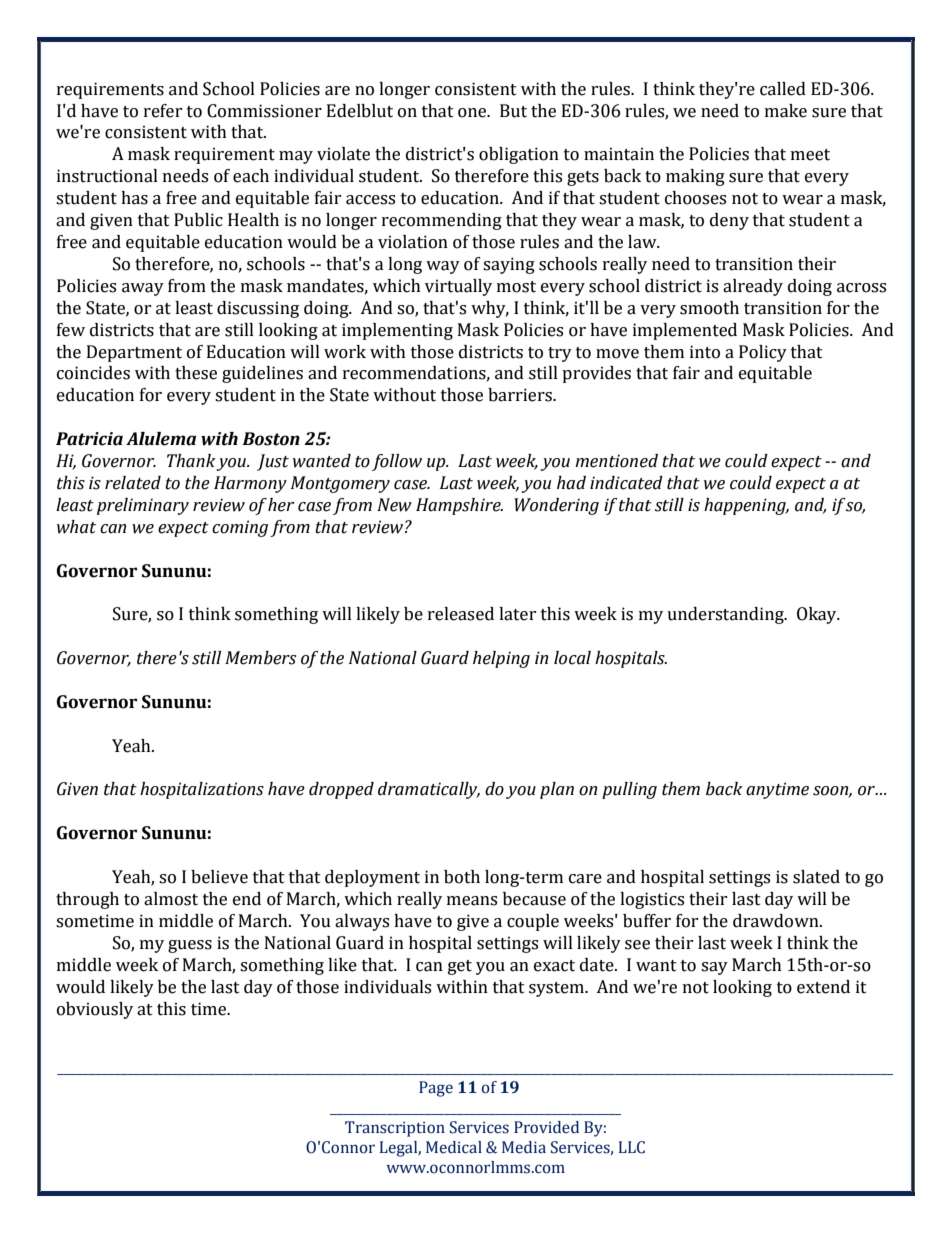  I want to click on obviously, so click(95, 1010).
